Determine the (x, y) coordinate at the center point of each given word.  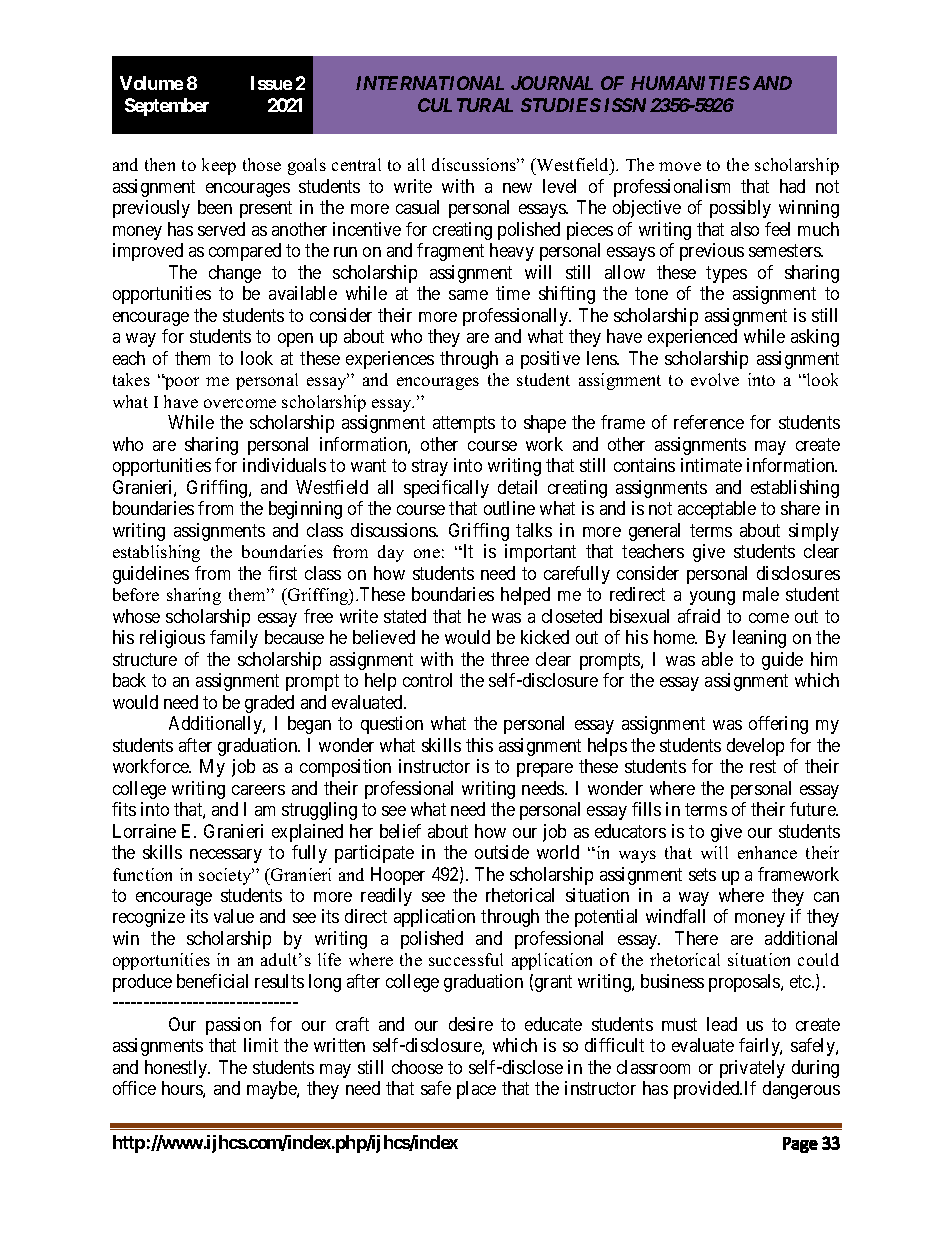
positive (550, 360)
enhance (767, 852)
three (510, 659)
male (761, 594)
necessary (226, 856)
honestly (177, 1069)
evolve (715, 379)
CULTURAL (465, 105)
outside (502, 852)
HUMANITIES (690, 83)
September (167, 107)
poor (181, 383)
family (234, 639)
